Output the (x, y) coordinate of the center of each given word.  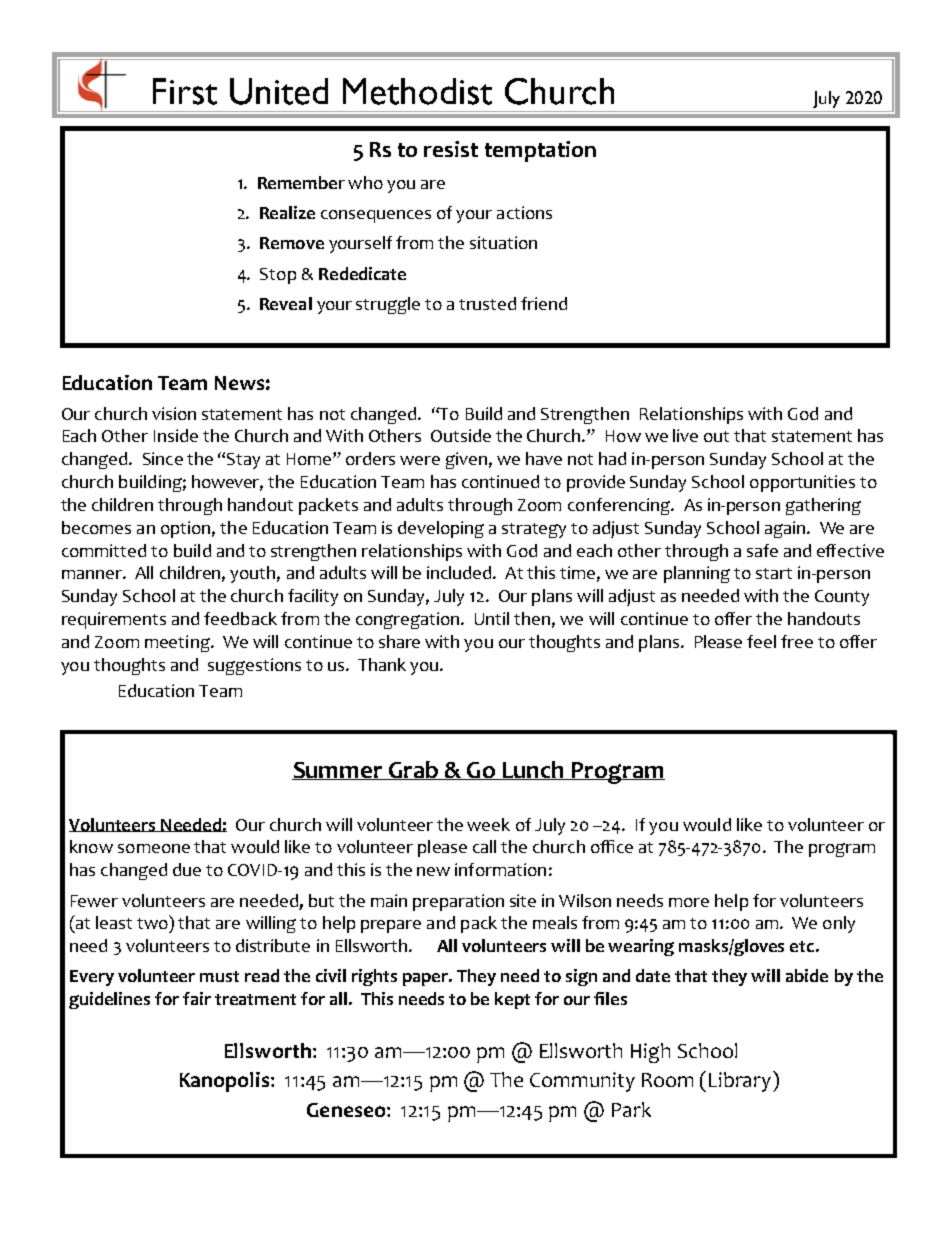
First (185, 91)
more (689, 902)
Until (492, 618)
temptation (540, 151)
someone (154, 848)
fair (197, 998)
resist (451, 149)
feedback (240, 618)
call (484, 846)
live (685, 435)
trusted (487, 303)
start (774, 573)
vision (174, 413)
